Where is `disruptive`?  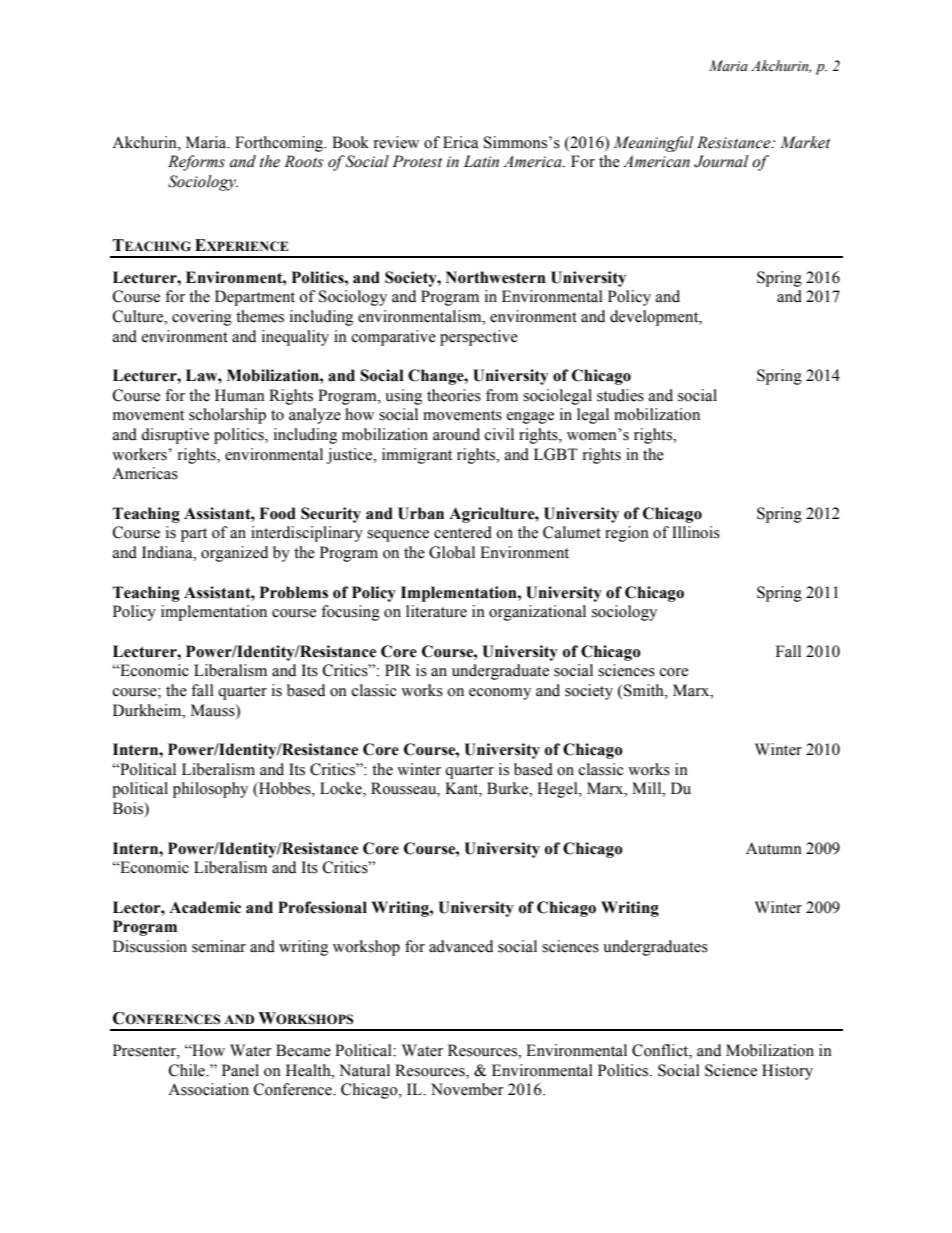
disruptive is located at coordinates (175, 436).
